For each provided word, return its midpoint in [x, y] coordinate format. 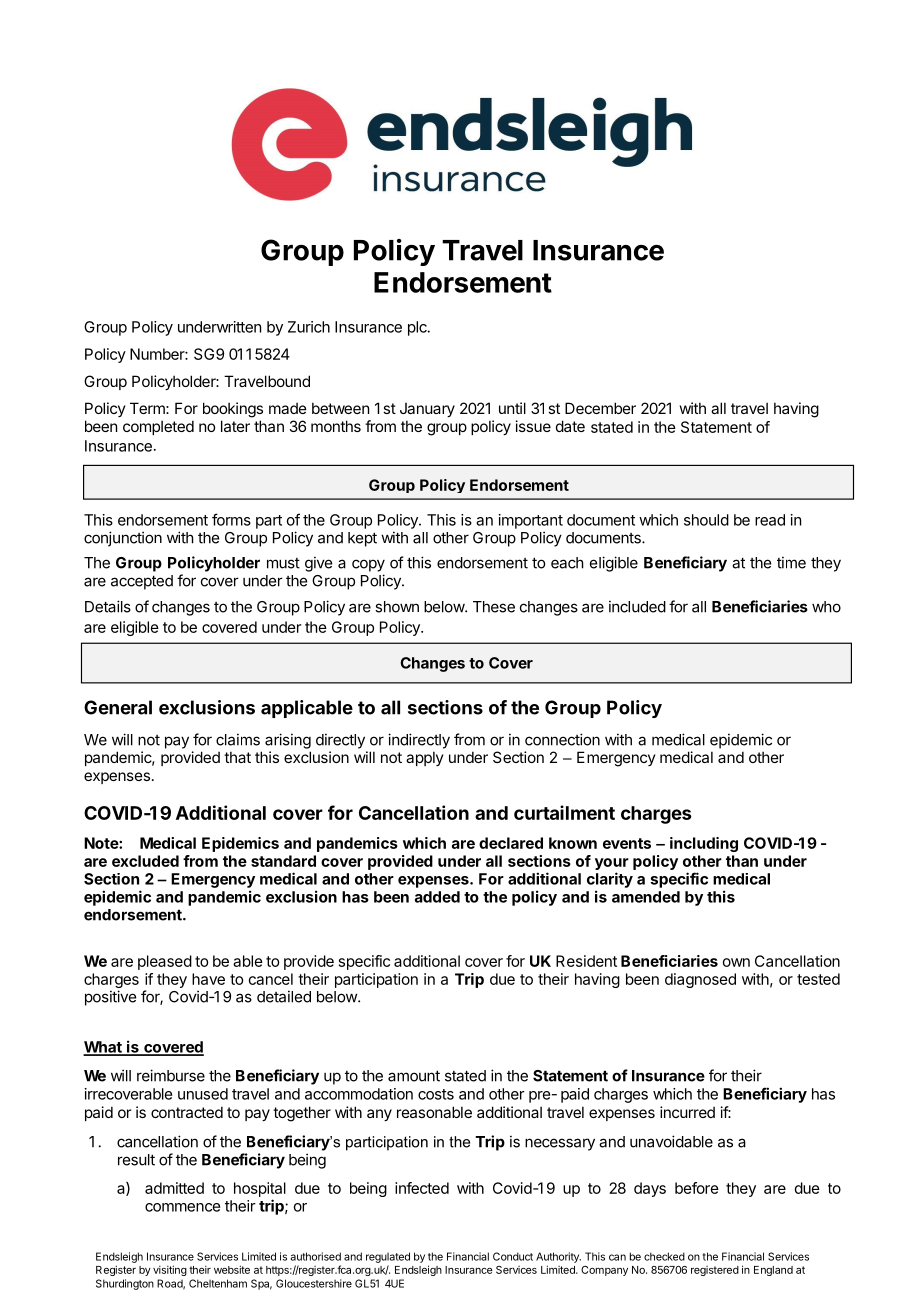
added [437, 897]
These [494, 607]
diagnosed [700, 980]
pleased [165, 962]
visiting [170, 1270]
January [427, 410]
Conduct [513, 1256]
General [118, 707]
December [600, 408]
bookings [233, 410]
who [826, 607]
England [773, 1271]
